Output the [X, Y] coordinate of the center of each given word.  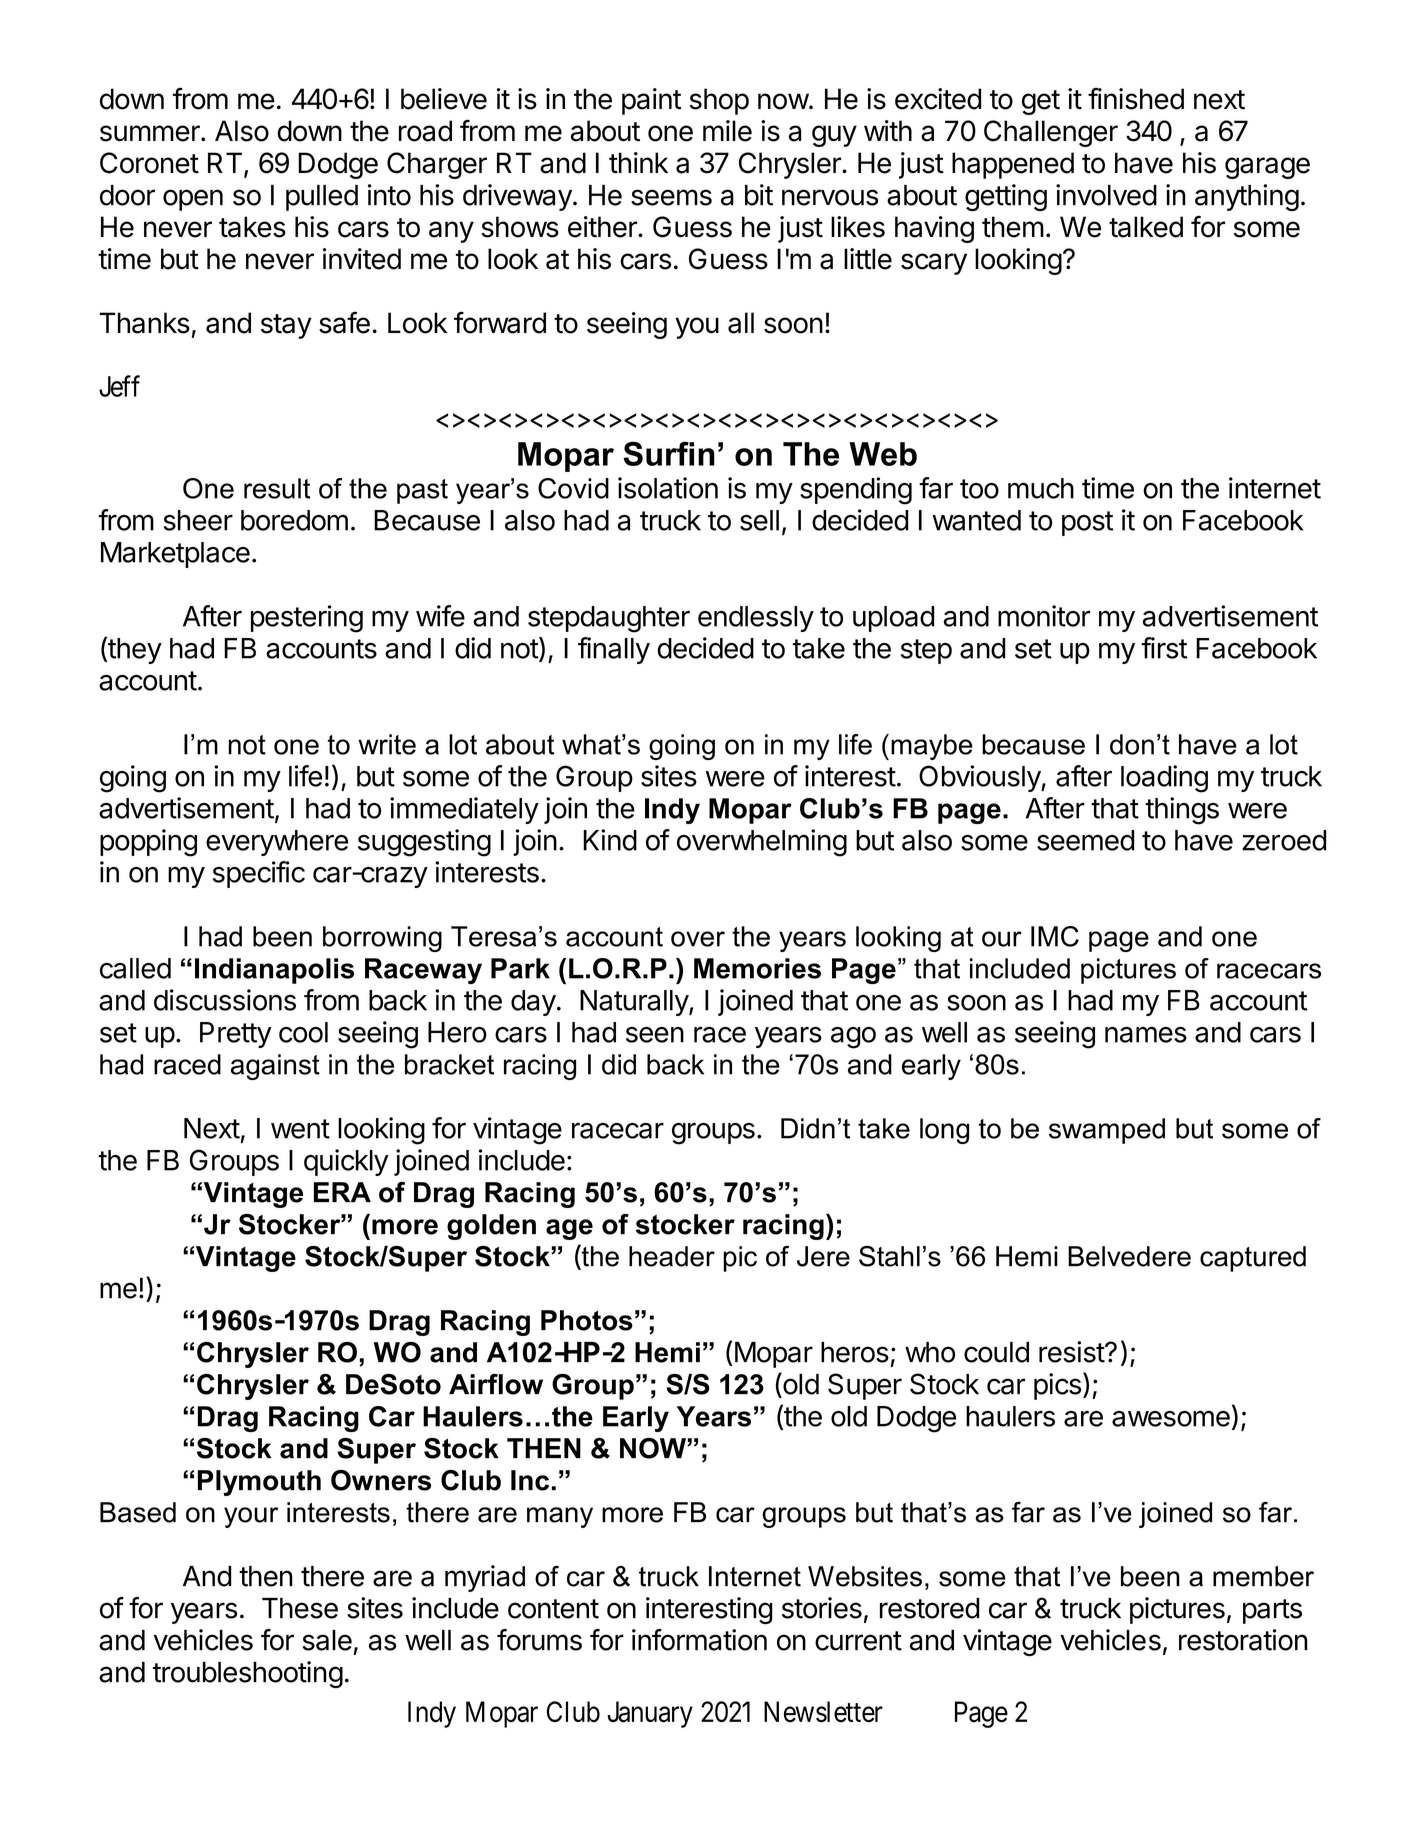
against [275, 1067]
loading [1164, 779]
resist [1072, 1352]
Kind [610, 840]
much [1041, 488]
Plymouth [259, 1483]
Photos [587, 1320]
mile [727, 131]
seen [655, 1035]
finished [1136, 98]
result [277, 488]
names [1146, 1034]
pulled [322, 198]
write [387, 744]
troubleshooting [248, 1674]
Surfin [669, 453]
